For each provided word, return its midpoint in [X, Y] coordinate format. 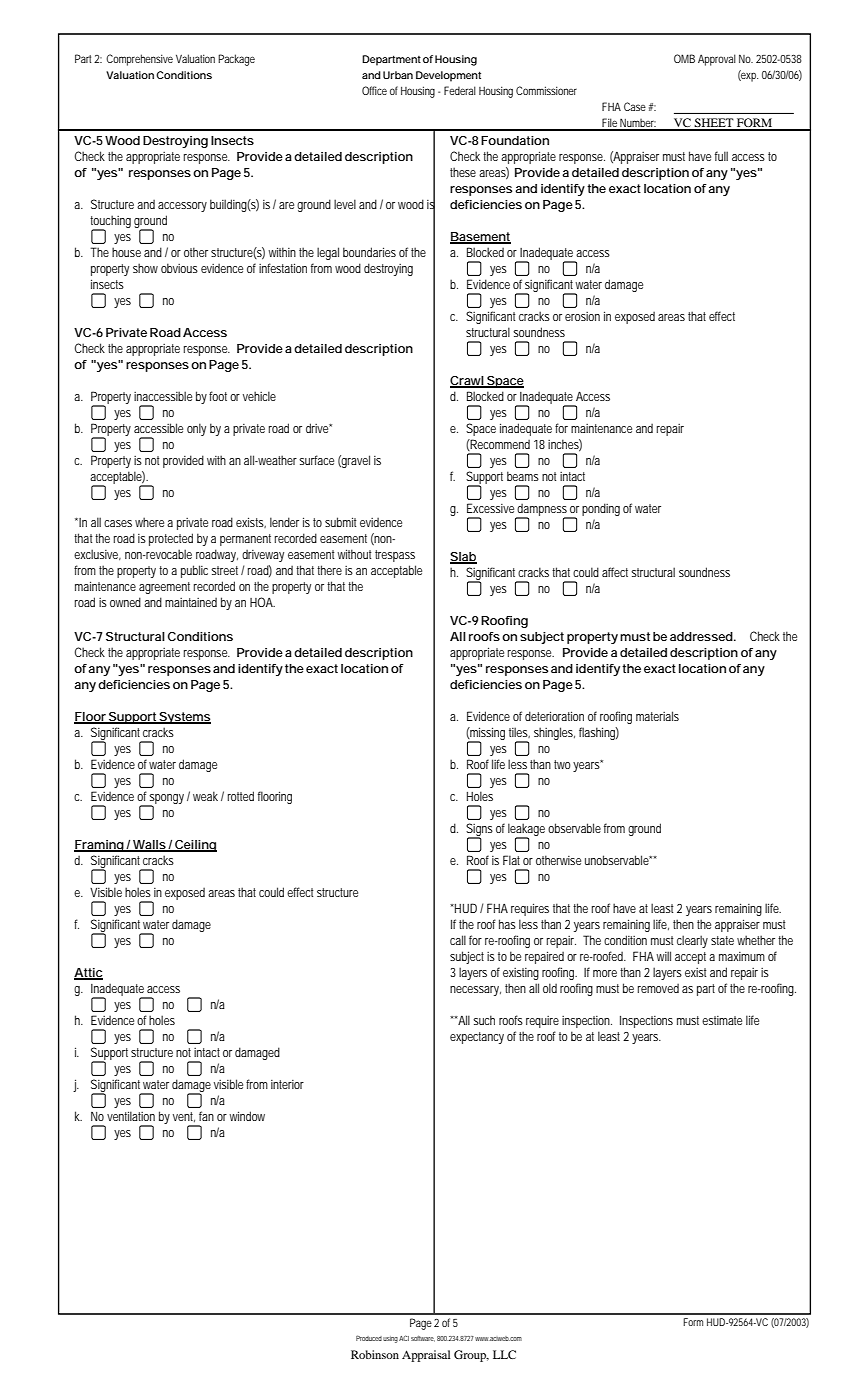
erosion [582, 316]
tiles [519, 732]
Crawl [467, 382]
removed [658, 988]
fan [206, 1116]
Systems [184, 718]
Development [448, 76]
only [196, 429]
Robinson [375, 1354]
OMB [684, 58]
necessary [475, 991]
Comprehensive [139, 60]
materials [657, 716]
